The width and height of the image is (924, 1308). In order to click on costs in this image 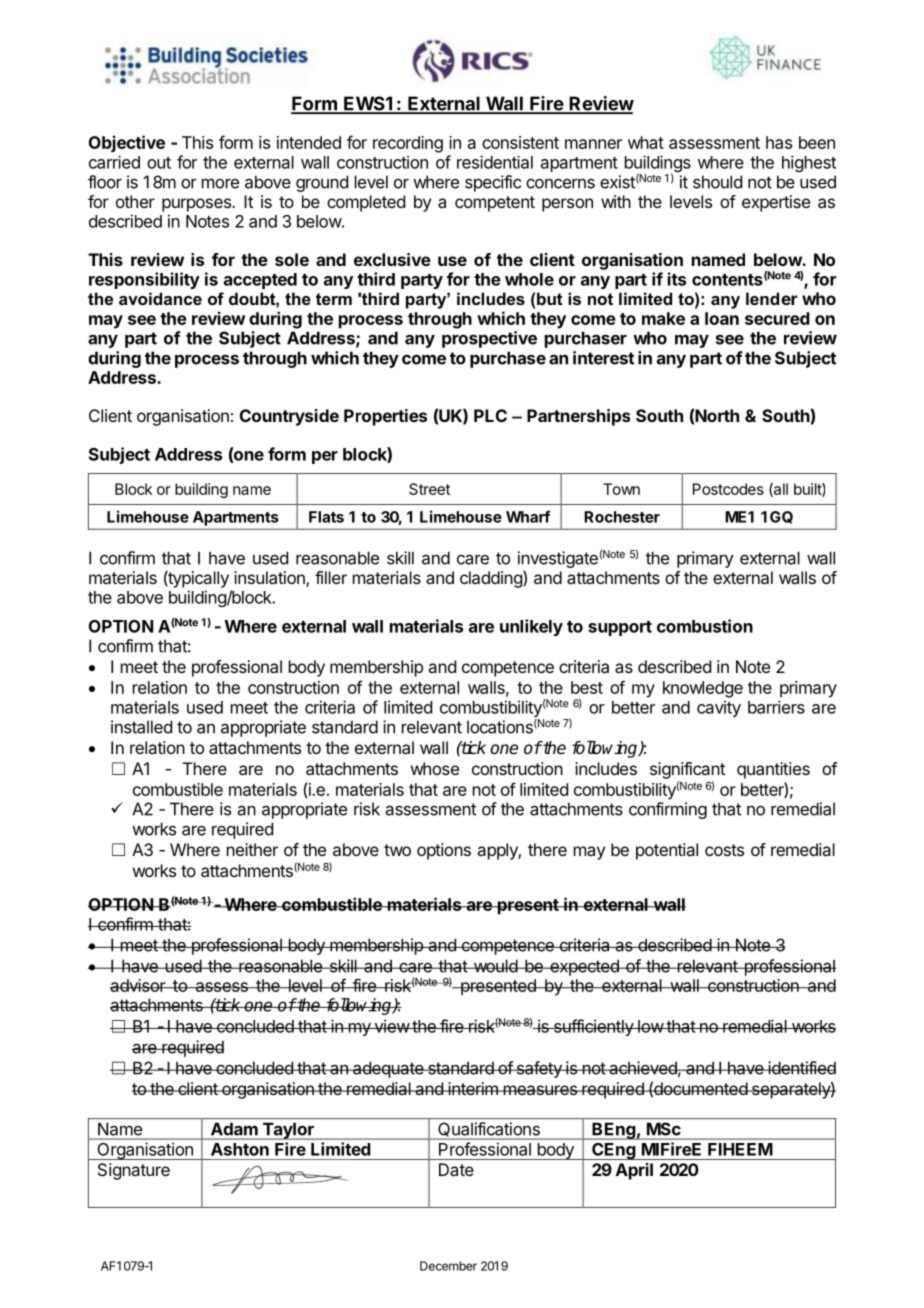, I will do `click(724, 850)`.
